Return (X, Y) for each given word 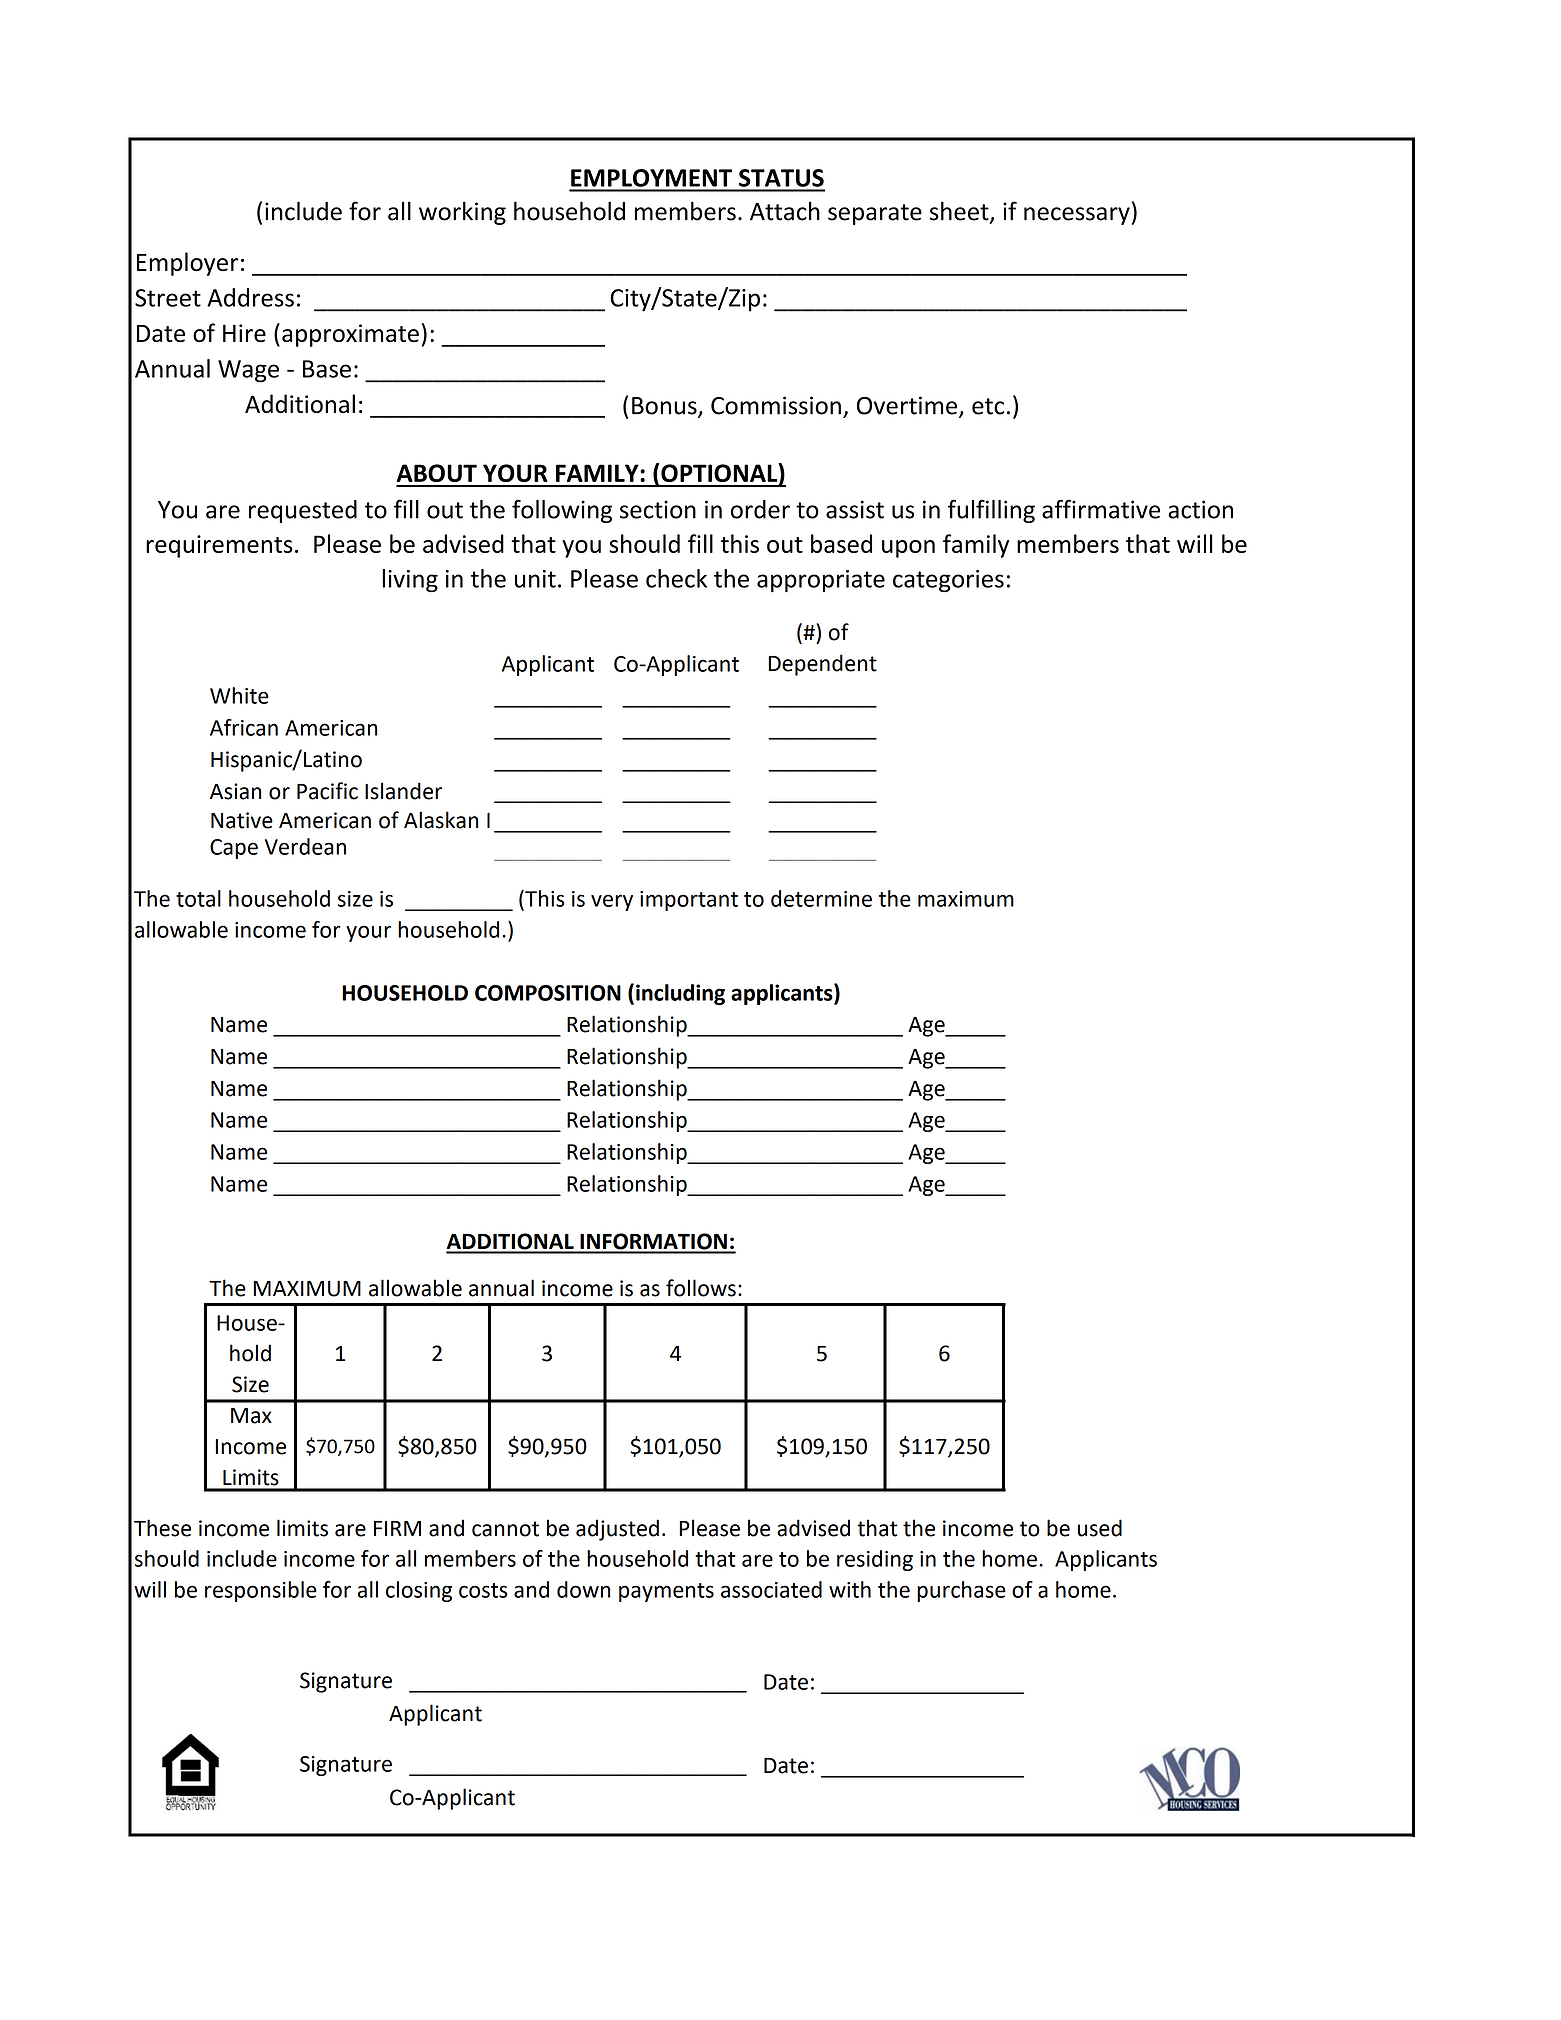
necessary (1077, 216)
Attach (785, 211)
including (680, 994)
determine (821, 898)
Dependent (822, 665)
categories (948, 581)
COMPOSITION (548, 993)
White (239, 695)
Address (250, 297)
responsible (261, 1591)
